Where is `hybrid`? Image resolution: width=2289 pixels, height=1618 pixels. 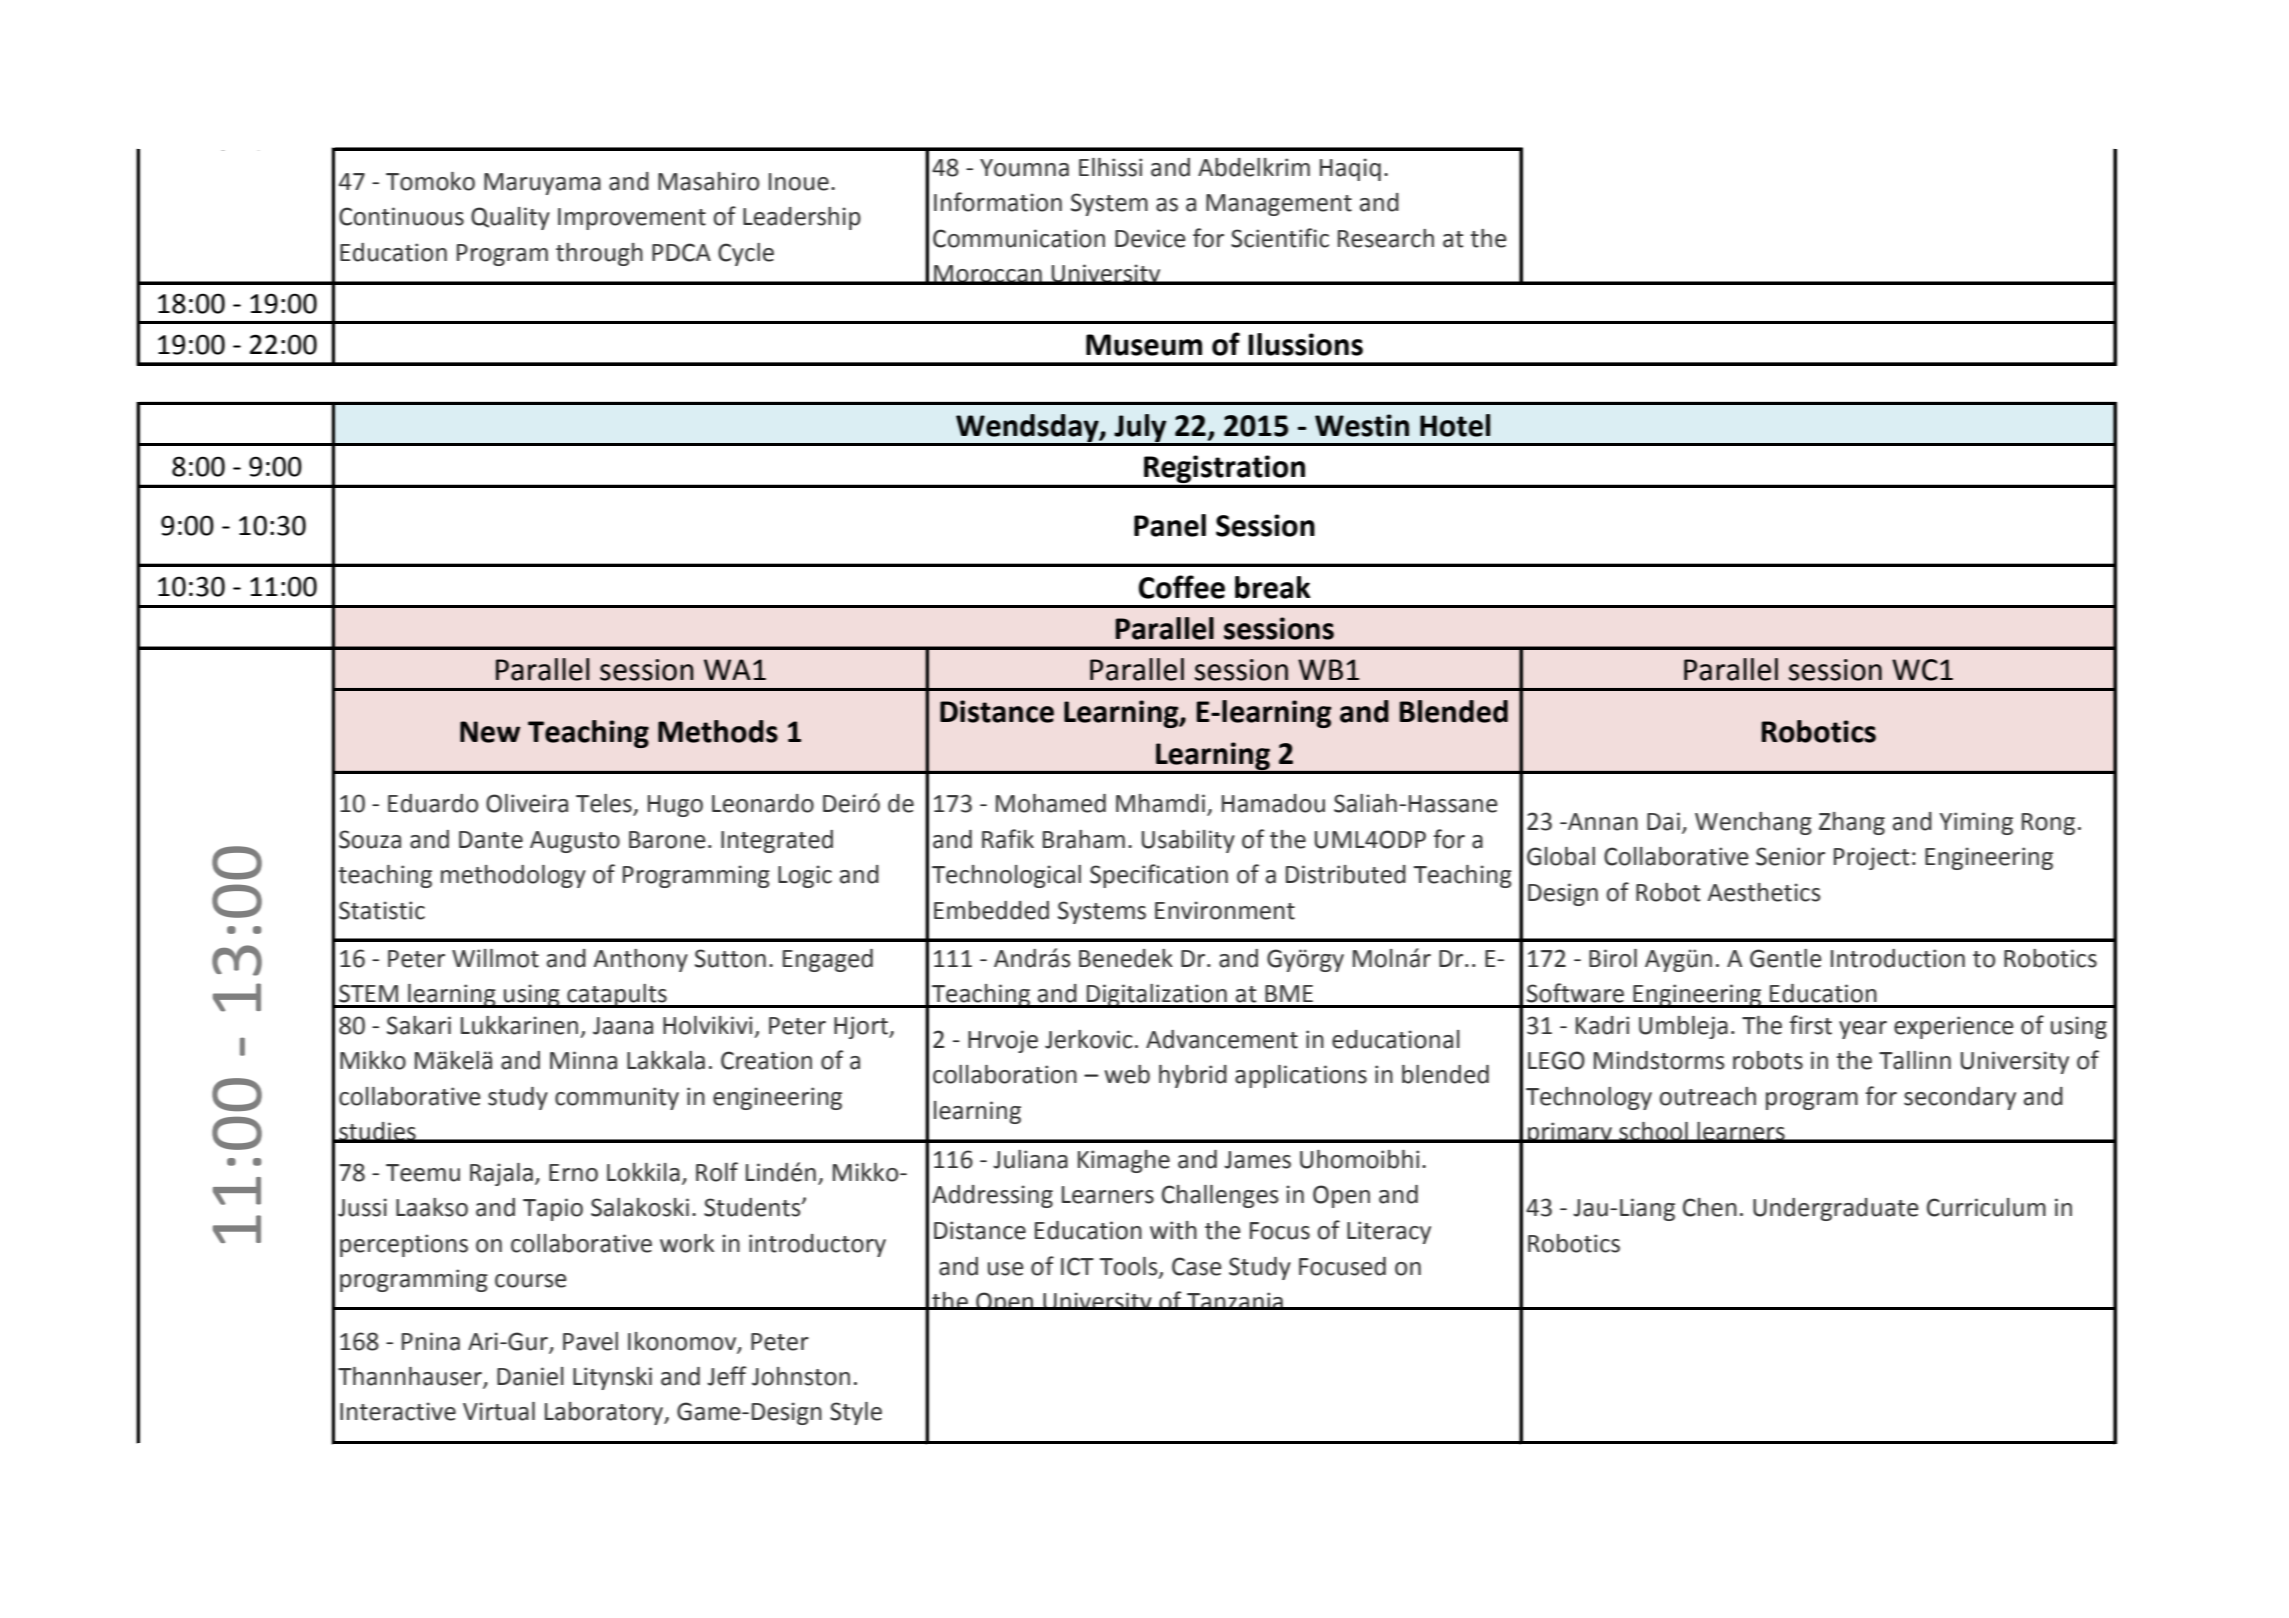
hybrid is located at coordinates (1193, 1076).
